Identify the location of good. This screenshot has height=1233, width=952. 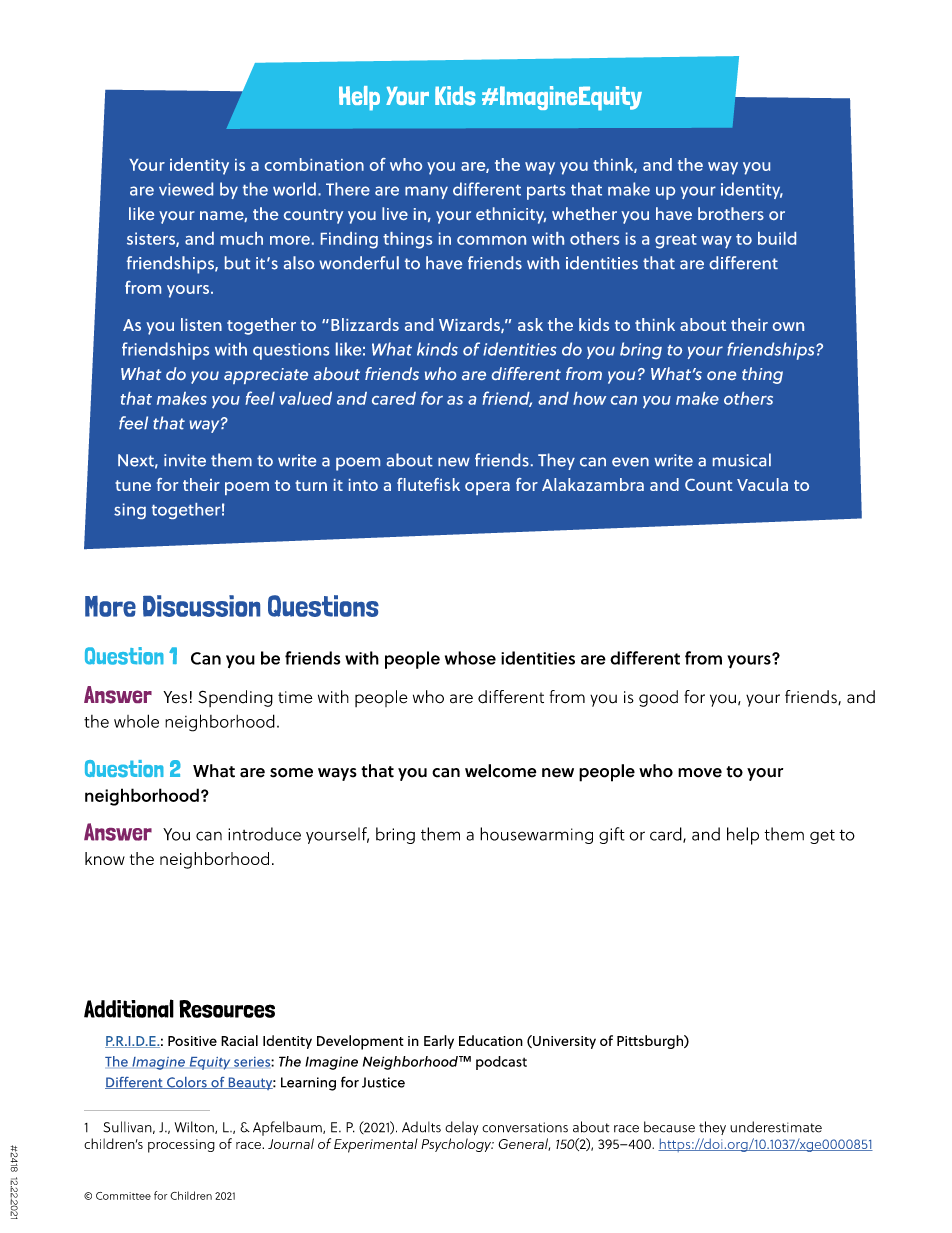
(658, 698).
